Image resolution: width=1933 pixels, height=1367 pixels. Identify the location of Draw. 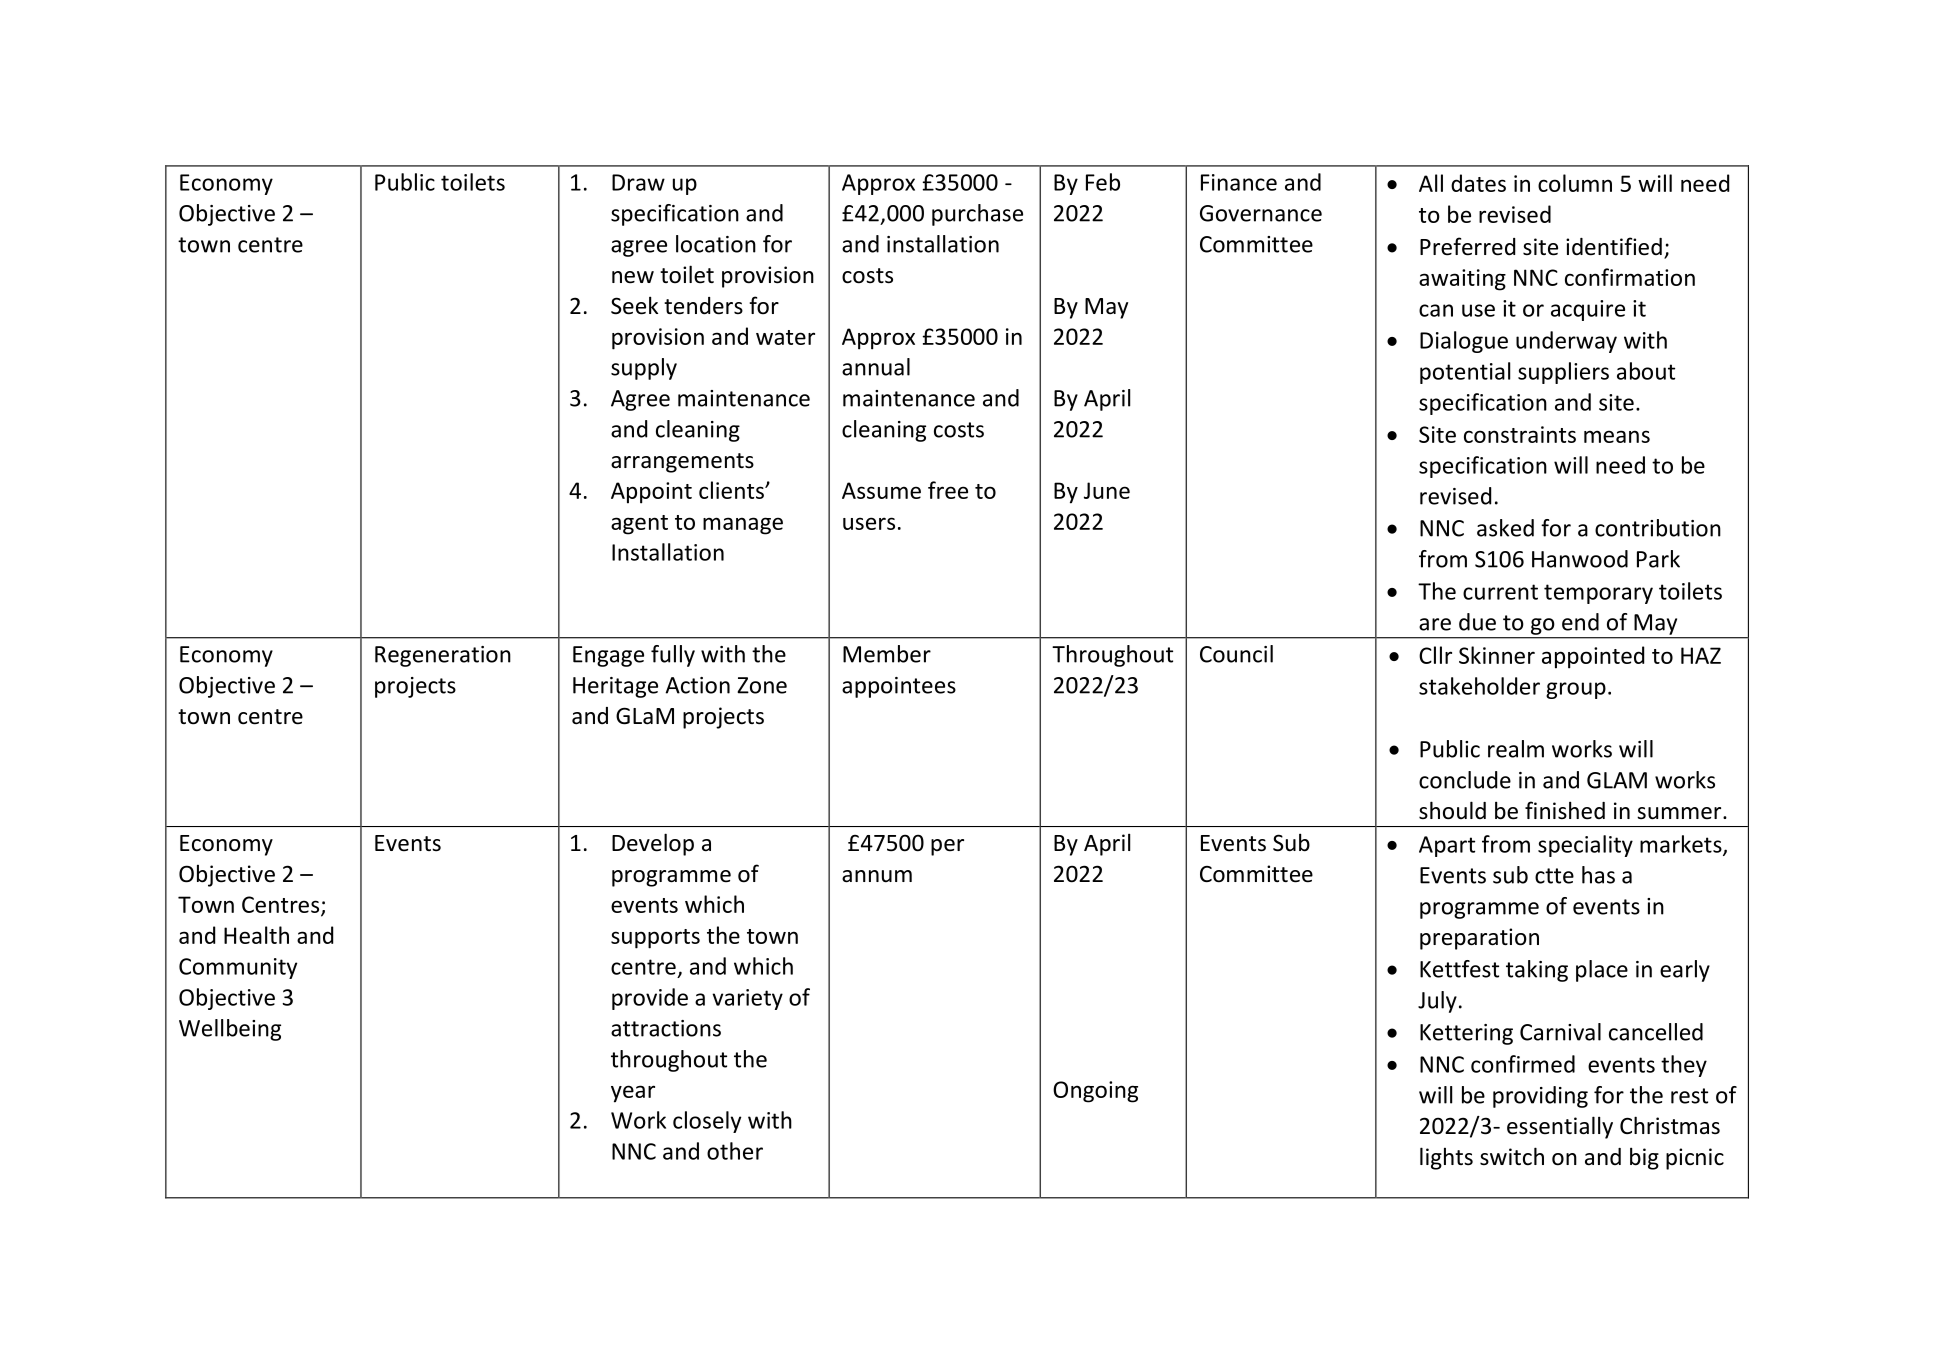
(638, 182).
